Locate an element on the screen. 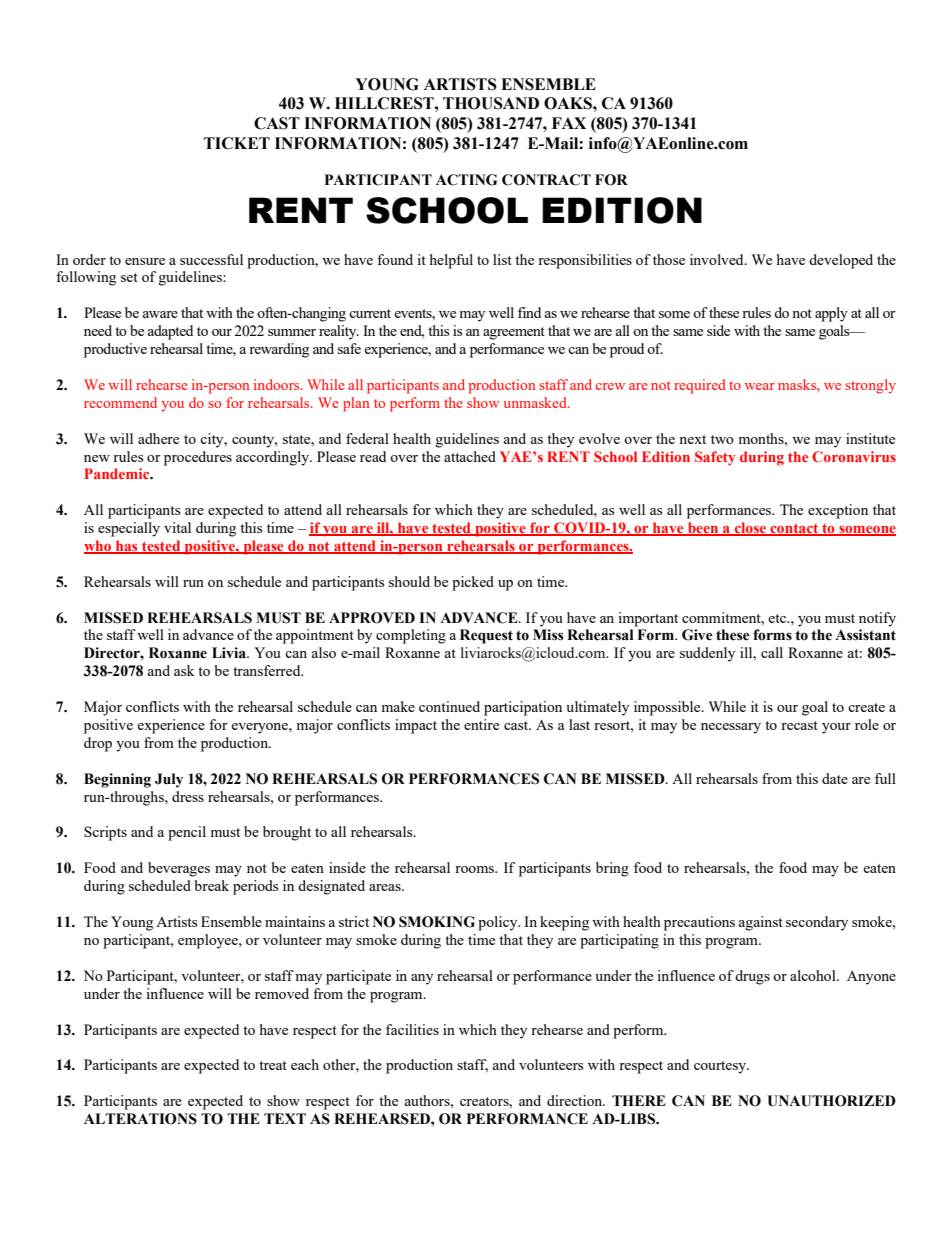  procedures is located at coordinates (198, 458).
